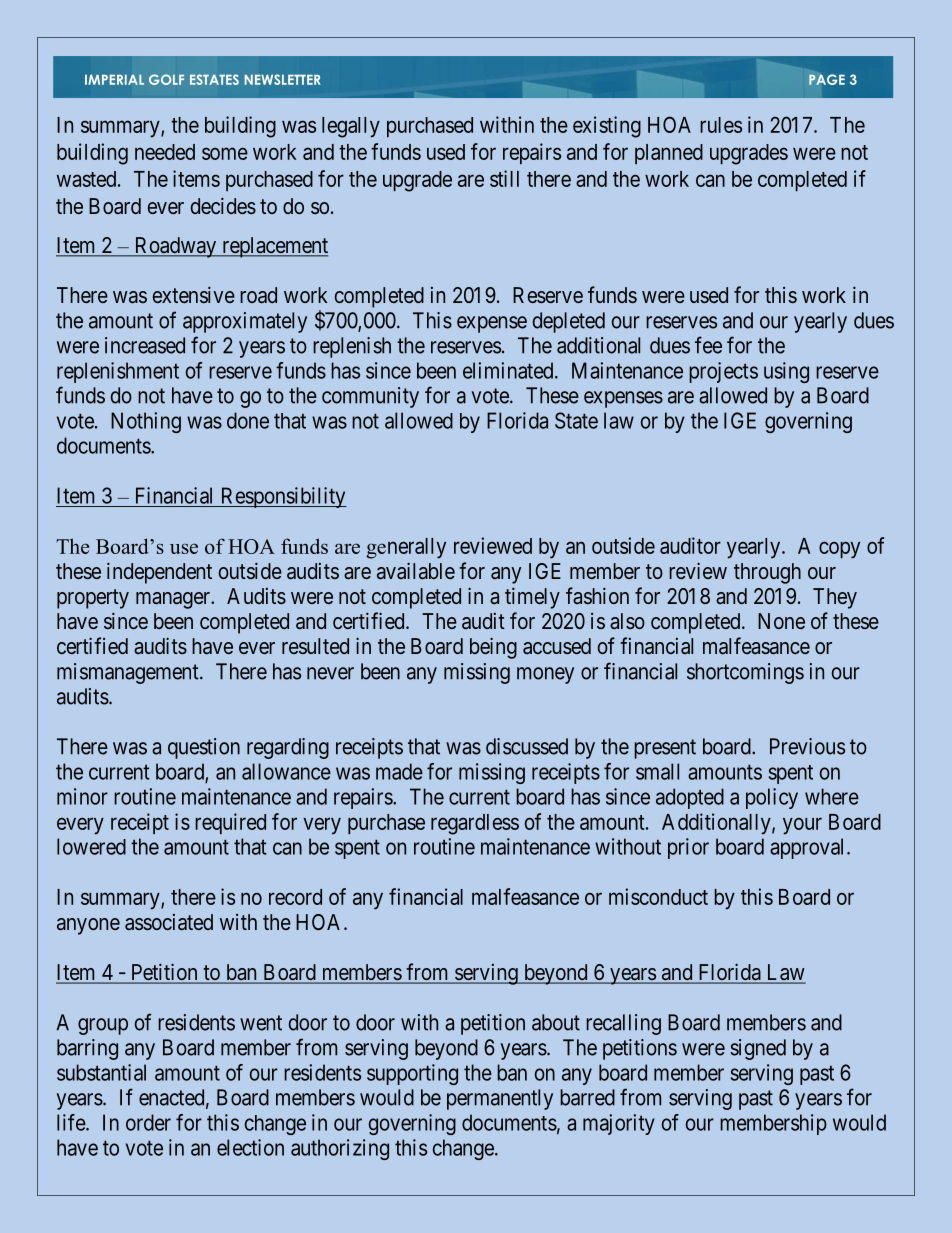 The width and height of the image is (952, 1233). What do you see at coordinates (509, 370) in the image?
I see `eliminated` at bounding box center [509, 370].
